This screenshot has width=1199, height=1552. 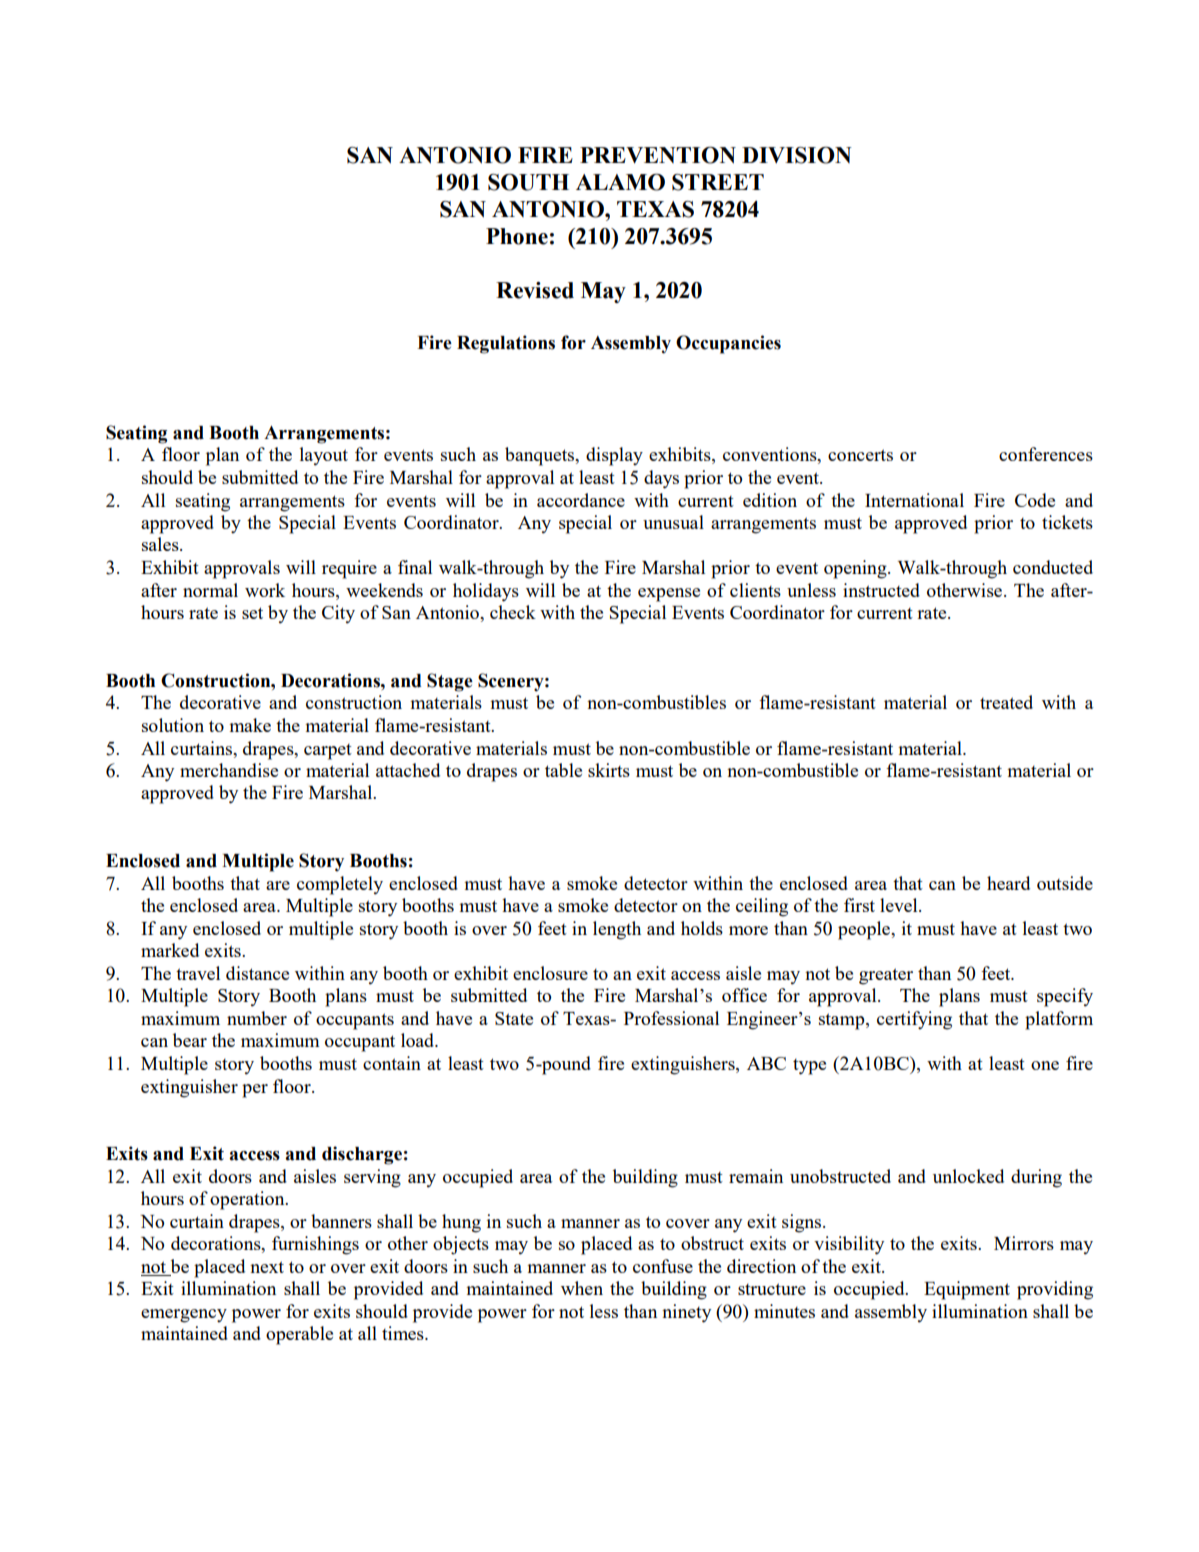 I want to click on enclosure, so click(x=550, y=973).
